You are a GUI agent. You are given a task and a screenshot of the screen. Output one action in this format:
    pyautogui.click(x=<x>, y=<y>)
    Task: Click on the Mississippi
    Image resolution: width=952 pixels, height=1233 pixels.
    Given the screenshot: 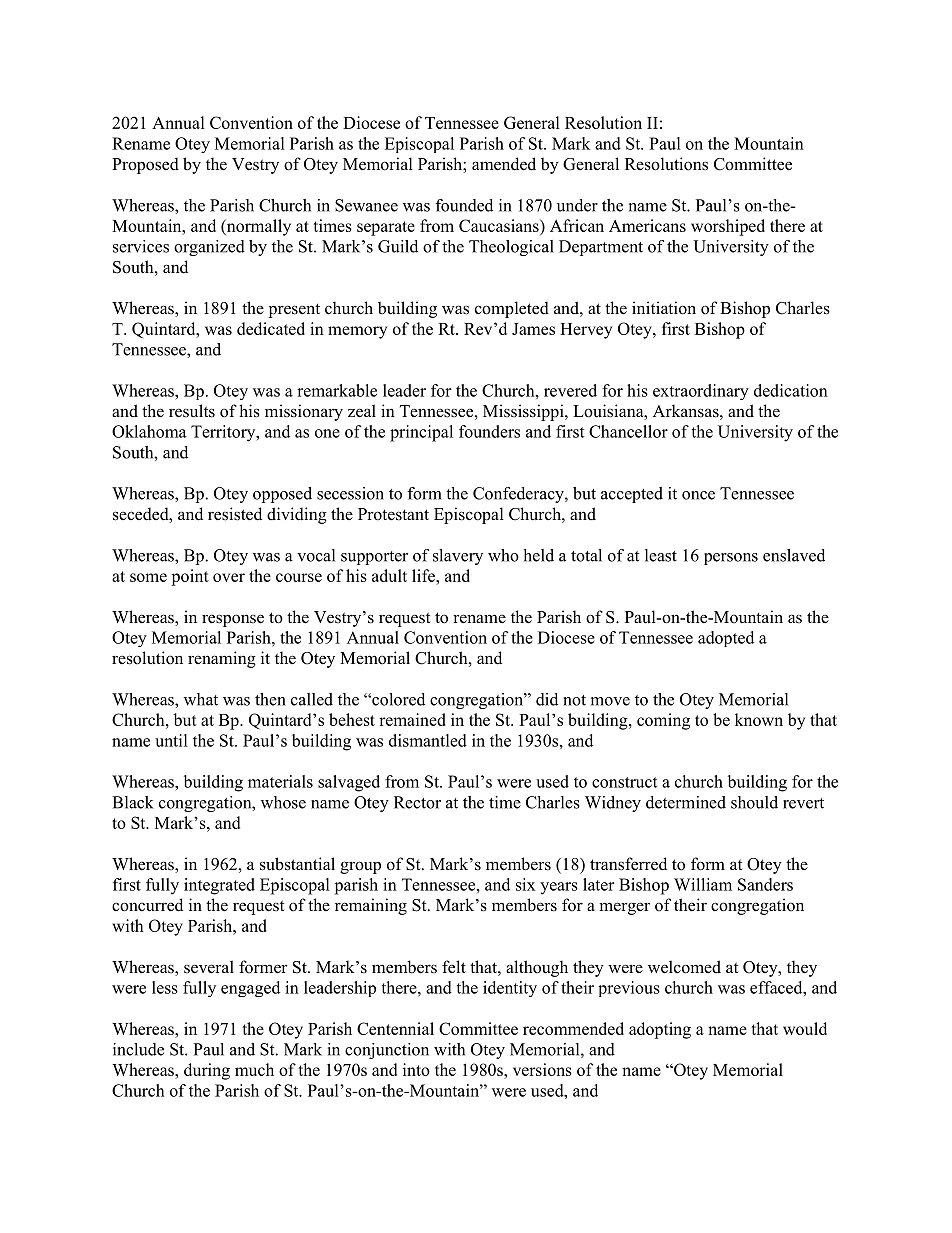 What is the action you would take?
    pyautogui.click(x=524, y=412)
